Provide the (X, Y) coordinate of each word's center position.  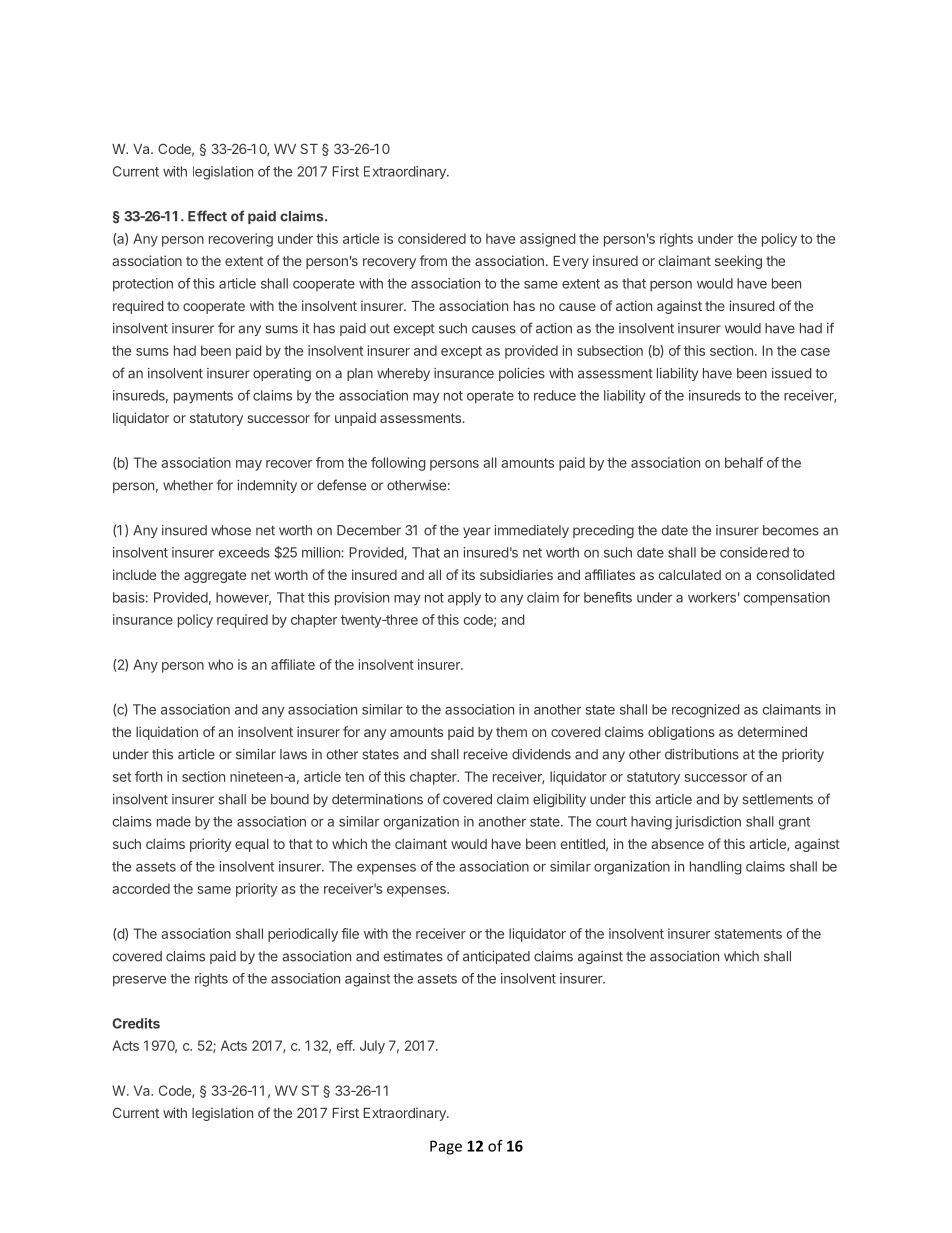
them (511, 732)
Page (446, 1147)
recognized (706, 711)
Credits (136, 1023)
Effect (207, 216)
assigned (548, 240)
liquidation (167, 733)
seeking (738, 262)
